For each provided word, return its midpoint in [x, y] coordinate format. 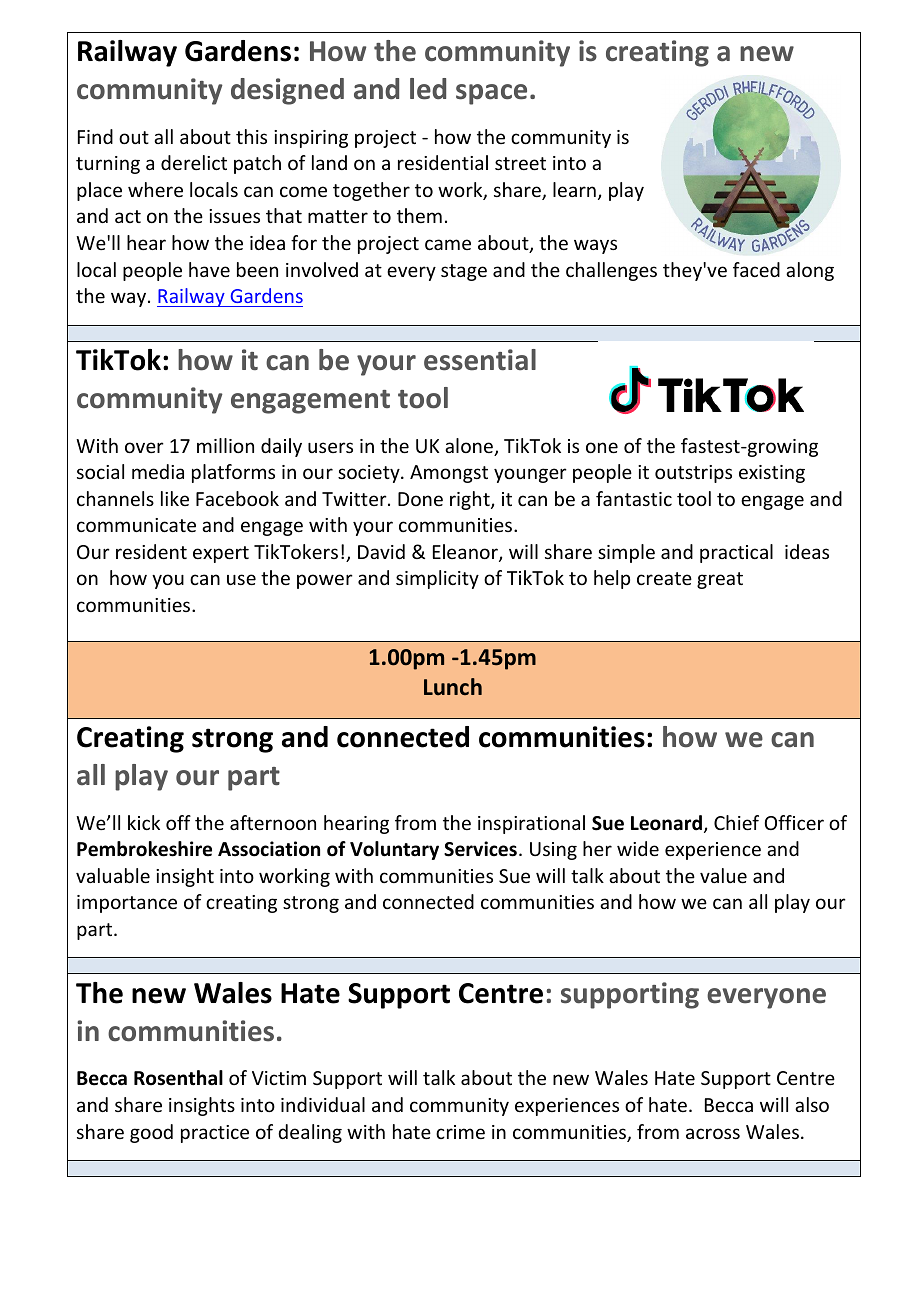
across [713, 1133]
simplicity [437, 579]
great [720, 580]
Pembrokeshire [144, 849]
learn [574, 189]
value [723, 875]
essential [480, 360]
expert [221, 554]
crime [460, 1132]
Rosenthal [178, 1078]
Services [480, 849]
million [225, 445]
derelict [194, 162]
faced [756, 269]
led [428, 89]
